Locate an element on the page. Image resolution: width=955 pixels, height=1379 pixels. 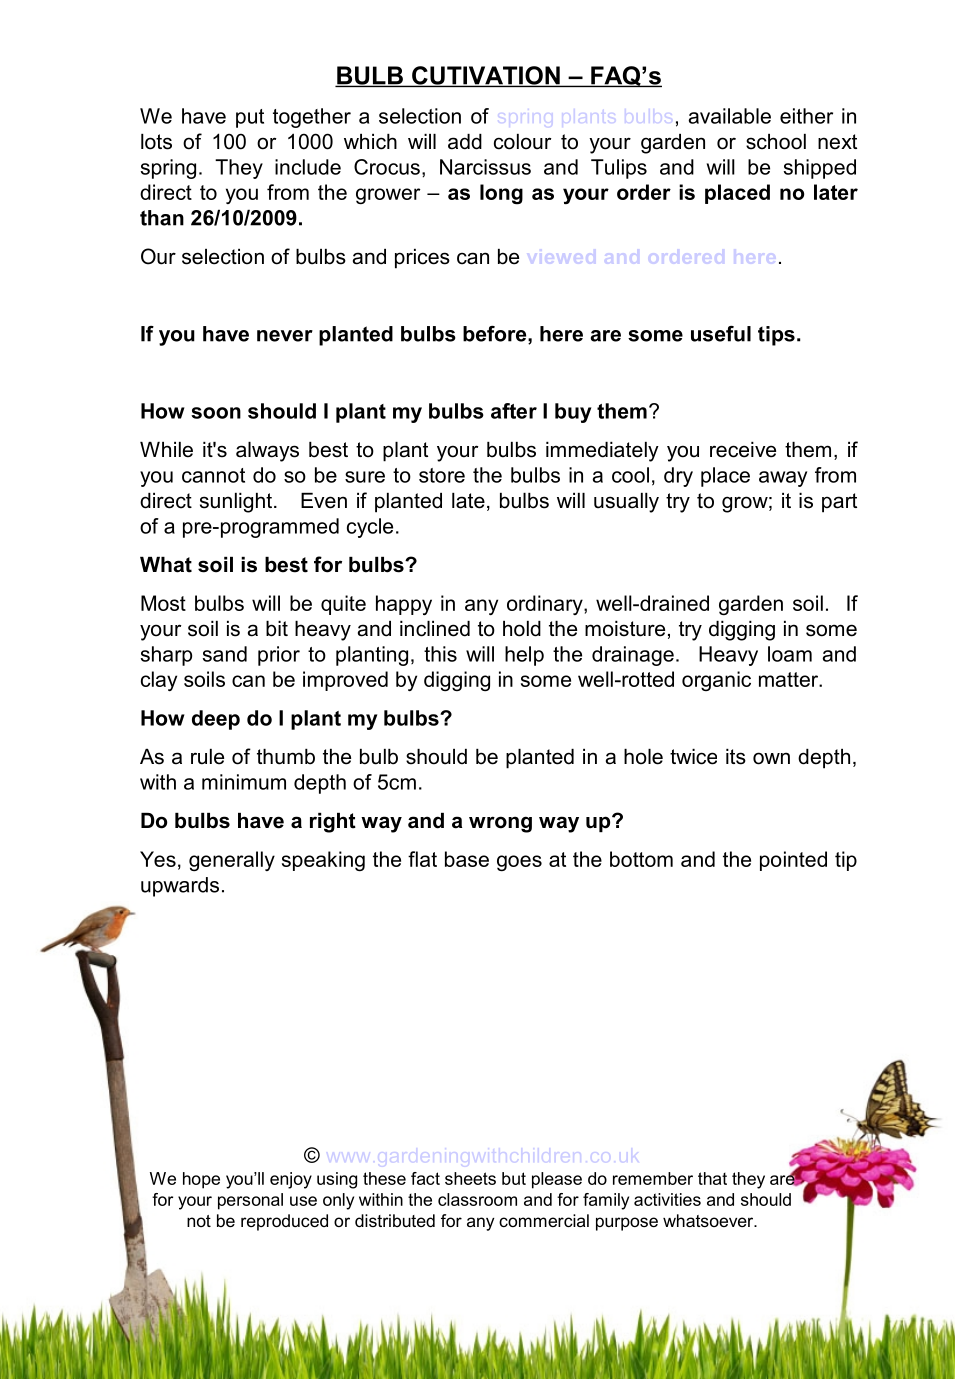
put is located at coordinates (250, 118).
